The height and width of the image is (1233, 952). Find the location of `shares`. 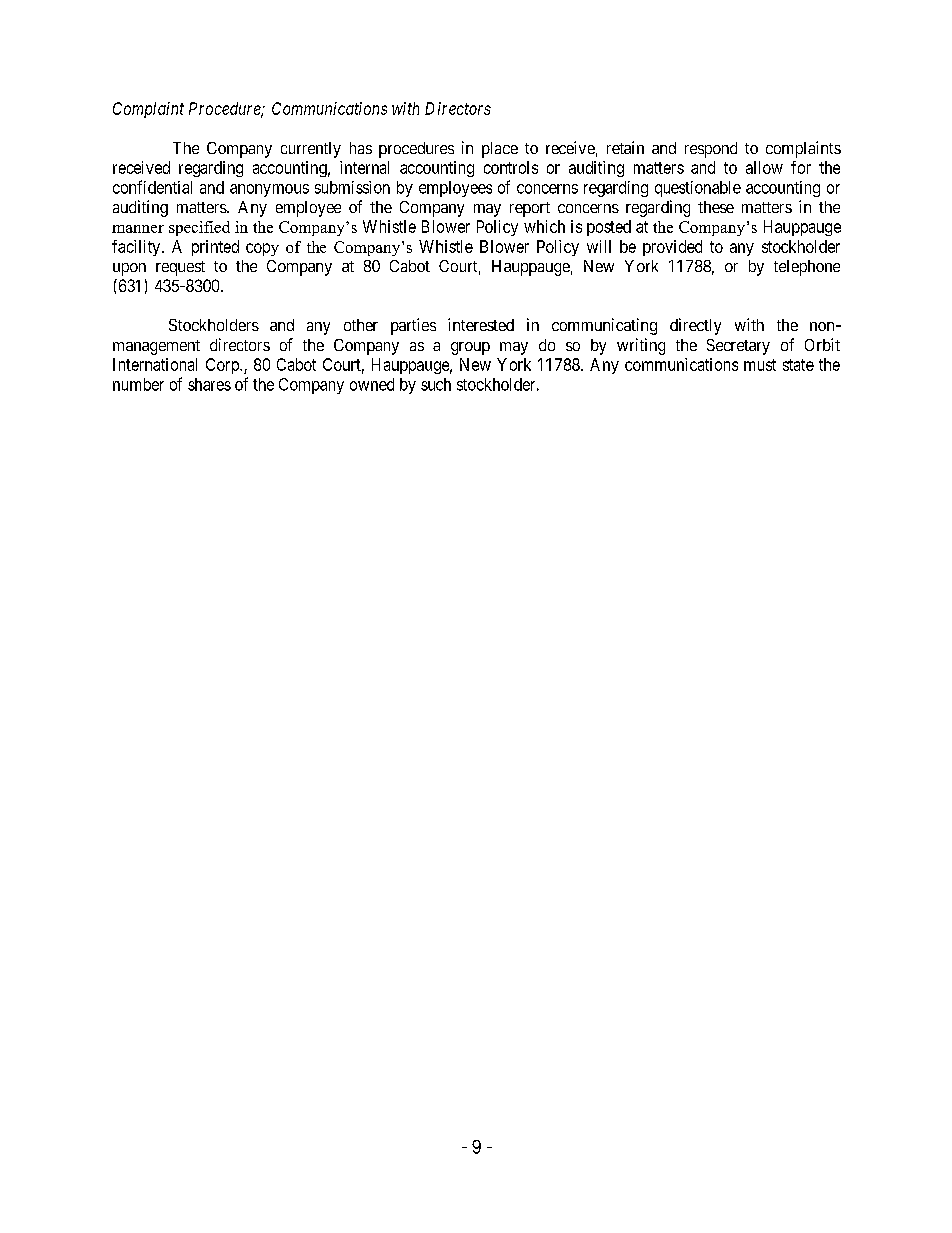

shares is located at coordinates (209, 384).
